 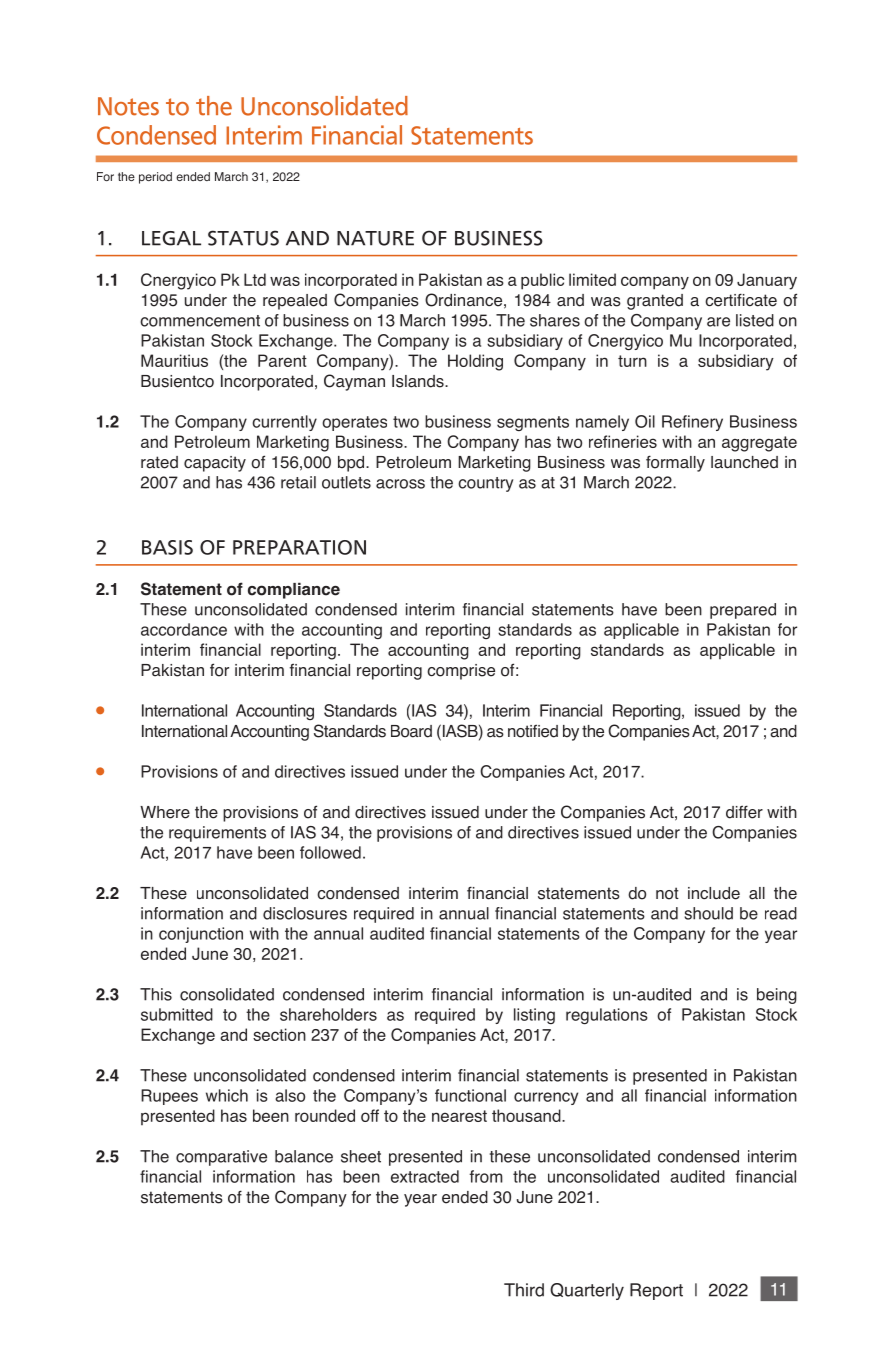 What do you see at coordinates (461, 672) in the screenshot?
I see `comprise` at bounding box center [461, 672].
